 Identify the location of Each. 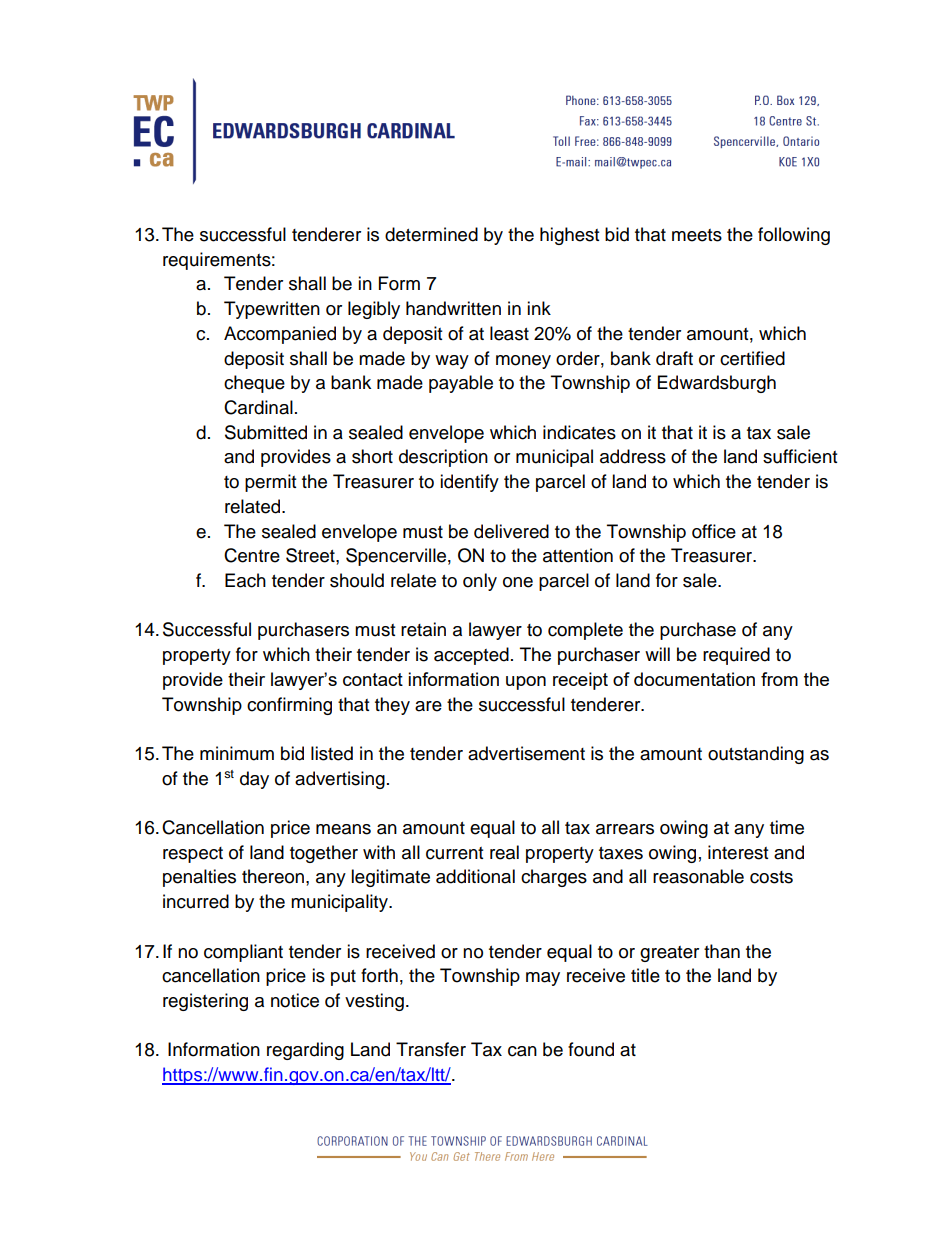
(245, 580).
